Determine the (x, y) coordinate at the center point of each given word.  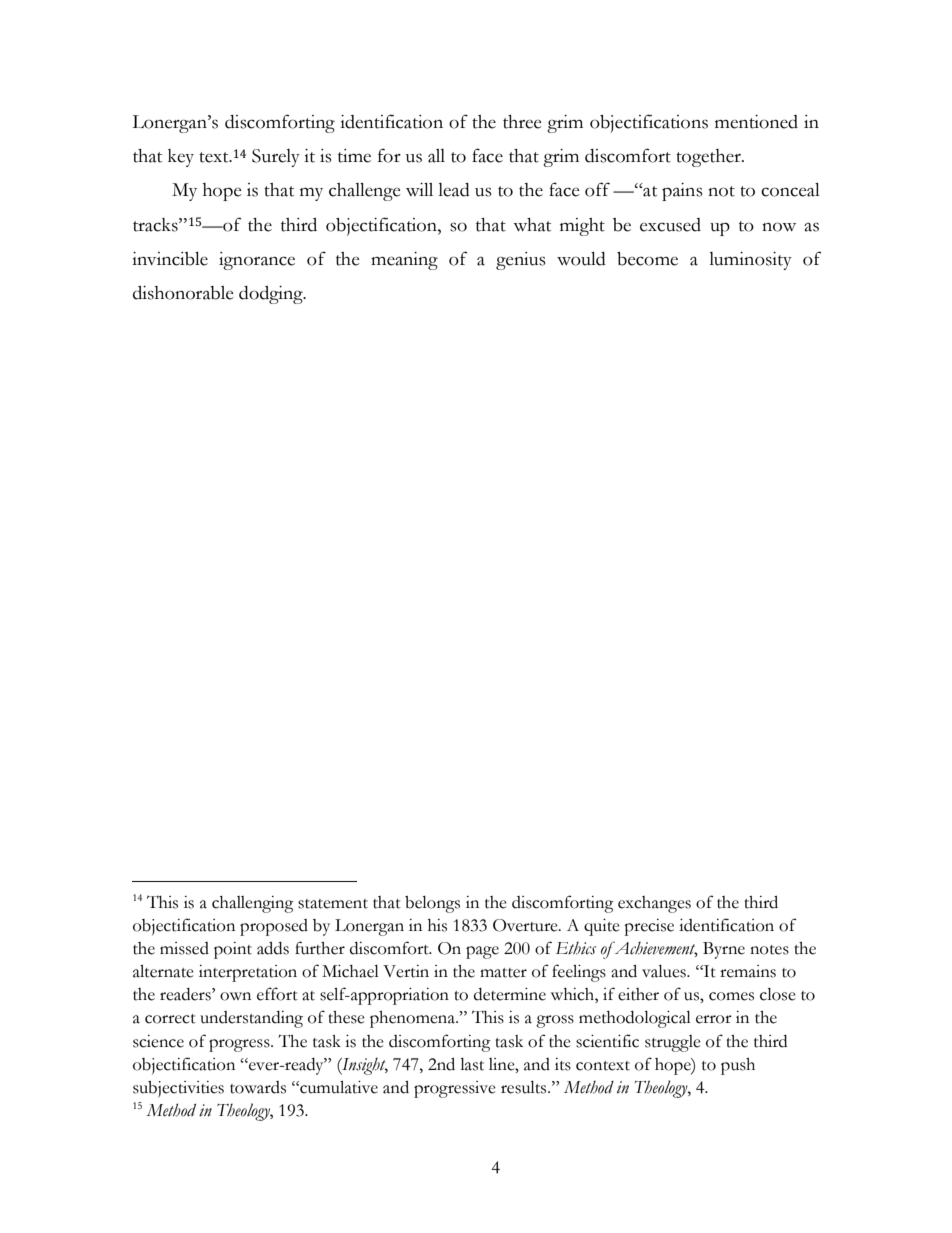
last (472, 1064)
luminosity (750, 261)
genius (521, 261)
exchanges (654, 904)
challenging (253, 904)
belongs (432, 904)
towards (258, 1087)
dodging (272, 295)
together (709, 158)
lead (454, 190)
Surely (276, 158)
